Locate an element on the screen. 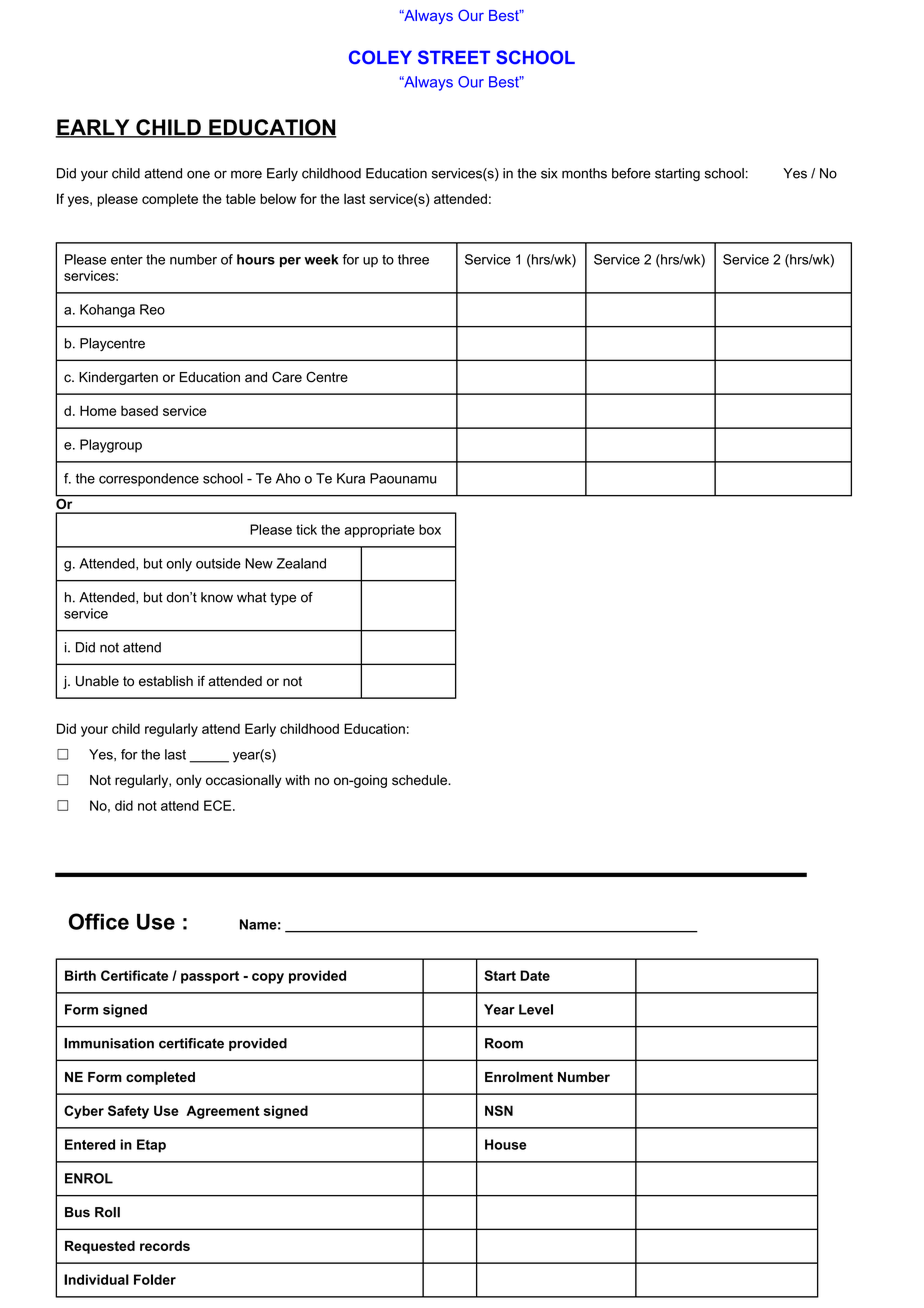 Image resolution: width=924 pixels, height=1308 pixels. box is located at coordinates (430, 529).
